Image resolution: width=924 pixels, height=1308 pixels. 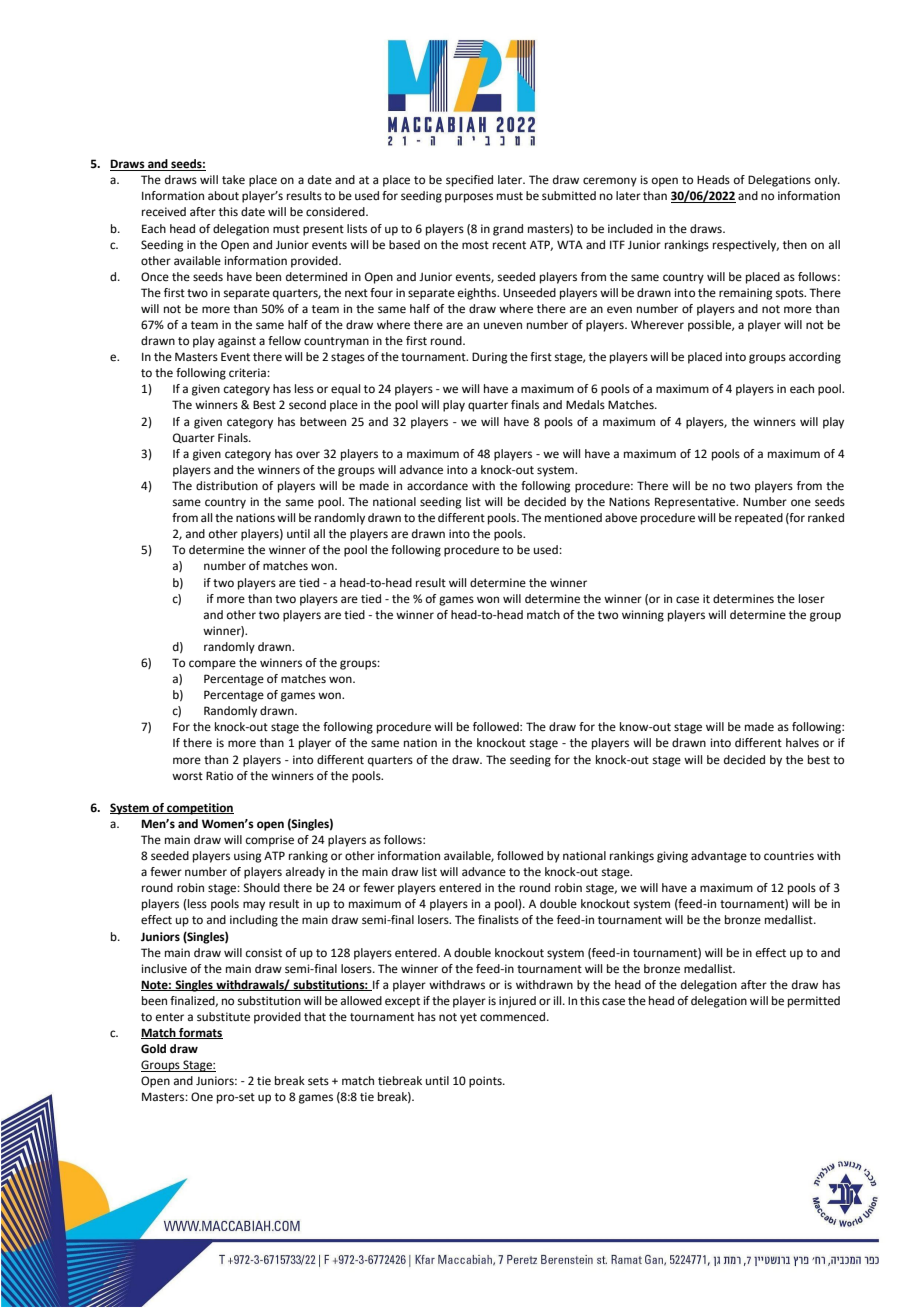 I want to click on purposes, so click(x=469, y=198).
